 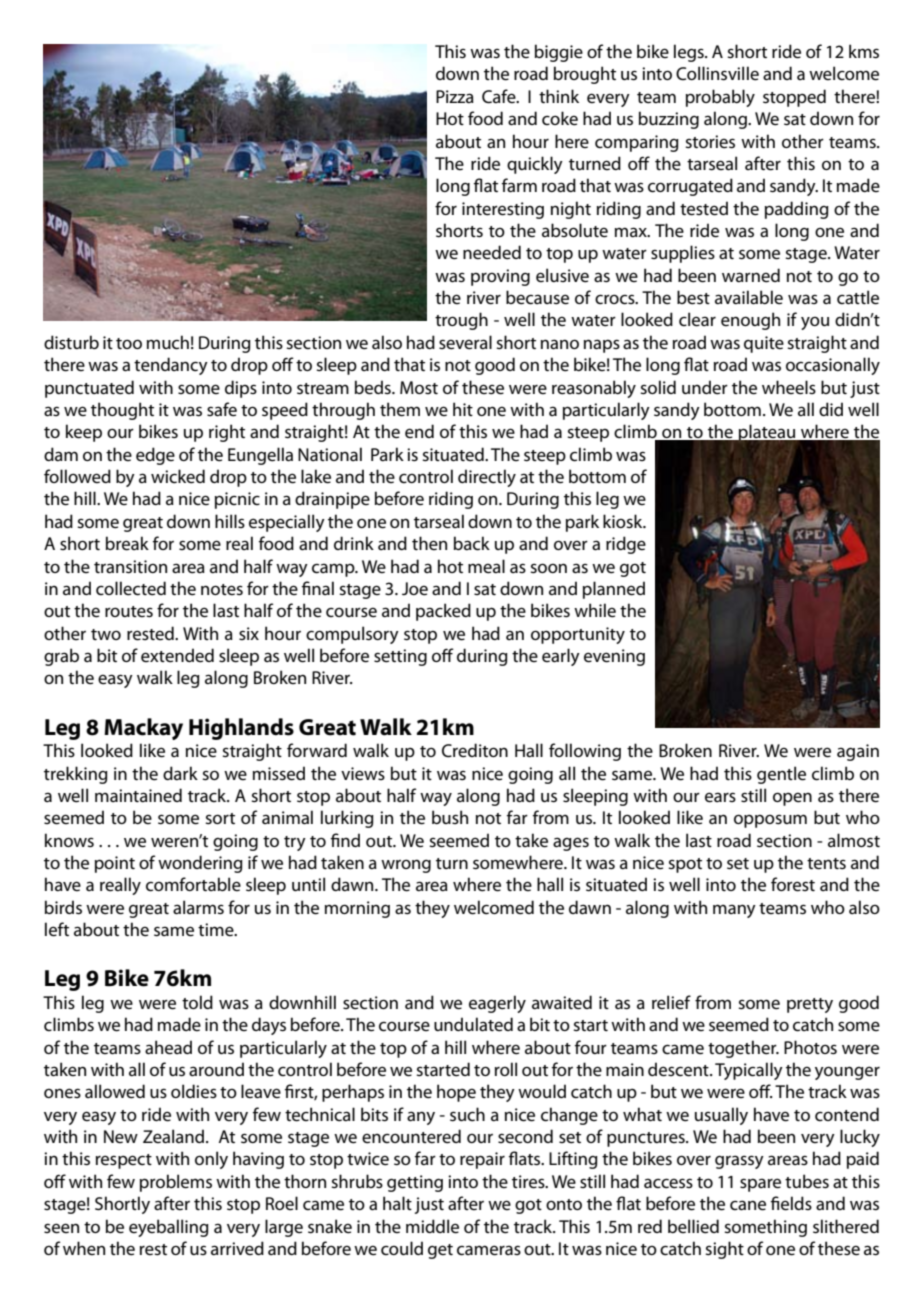 I want to click on point, so click(x=115, y=864).
